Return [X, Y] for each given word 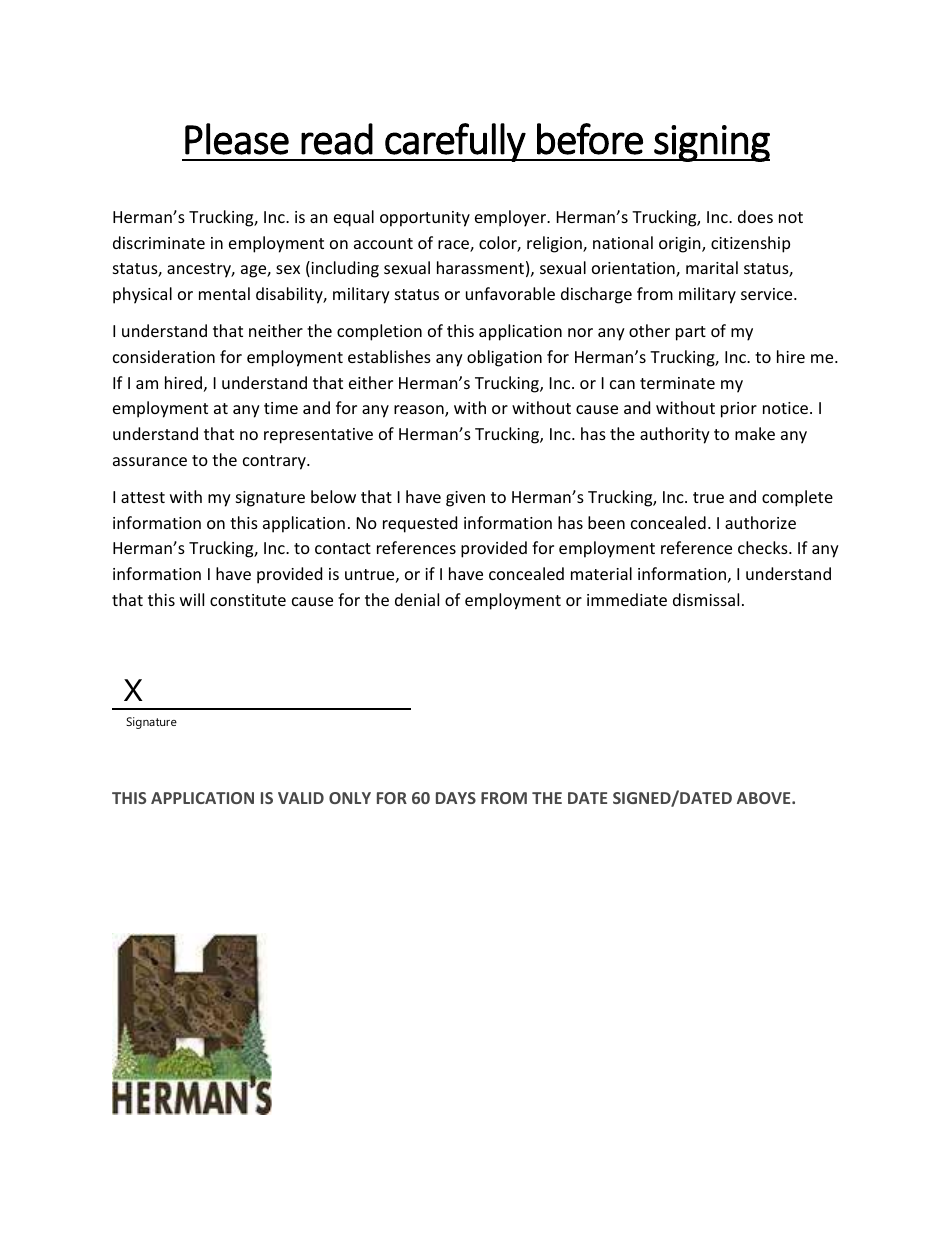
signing [711, 143]
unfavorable [510, 293]
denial [417, 599]
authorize [760, 522]
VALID [301, 798]
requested [420, 524]
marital [712, 267]
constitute [248, 600]
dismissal [706, 599]
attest [143, 497]
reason [420, 411]
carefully [455, 142]
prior [739, 410]
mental [224, 293]
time [281, 408]
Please [237, 139]
